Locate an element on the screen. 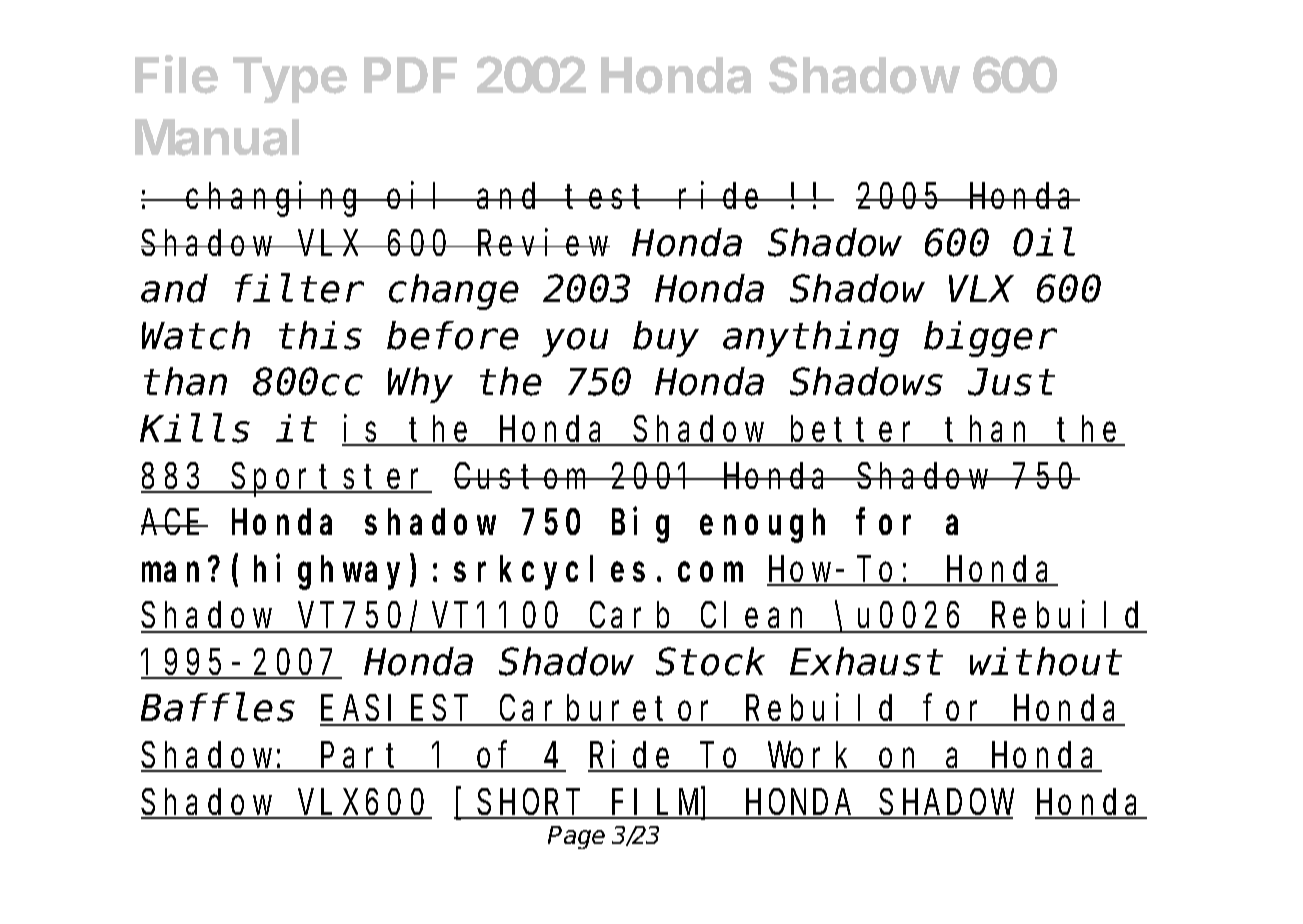 Image resolution: width=1303 pixels, height=924 pixels. Baffles is located at coordinates (218, 709).
